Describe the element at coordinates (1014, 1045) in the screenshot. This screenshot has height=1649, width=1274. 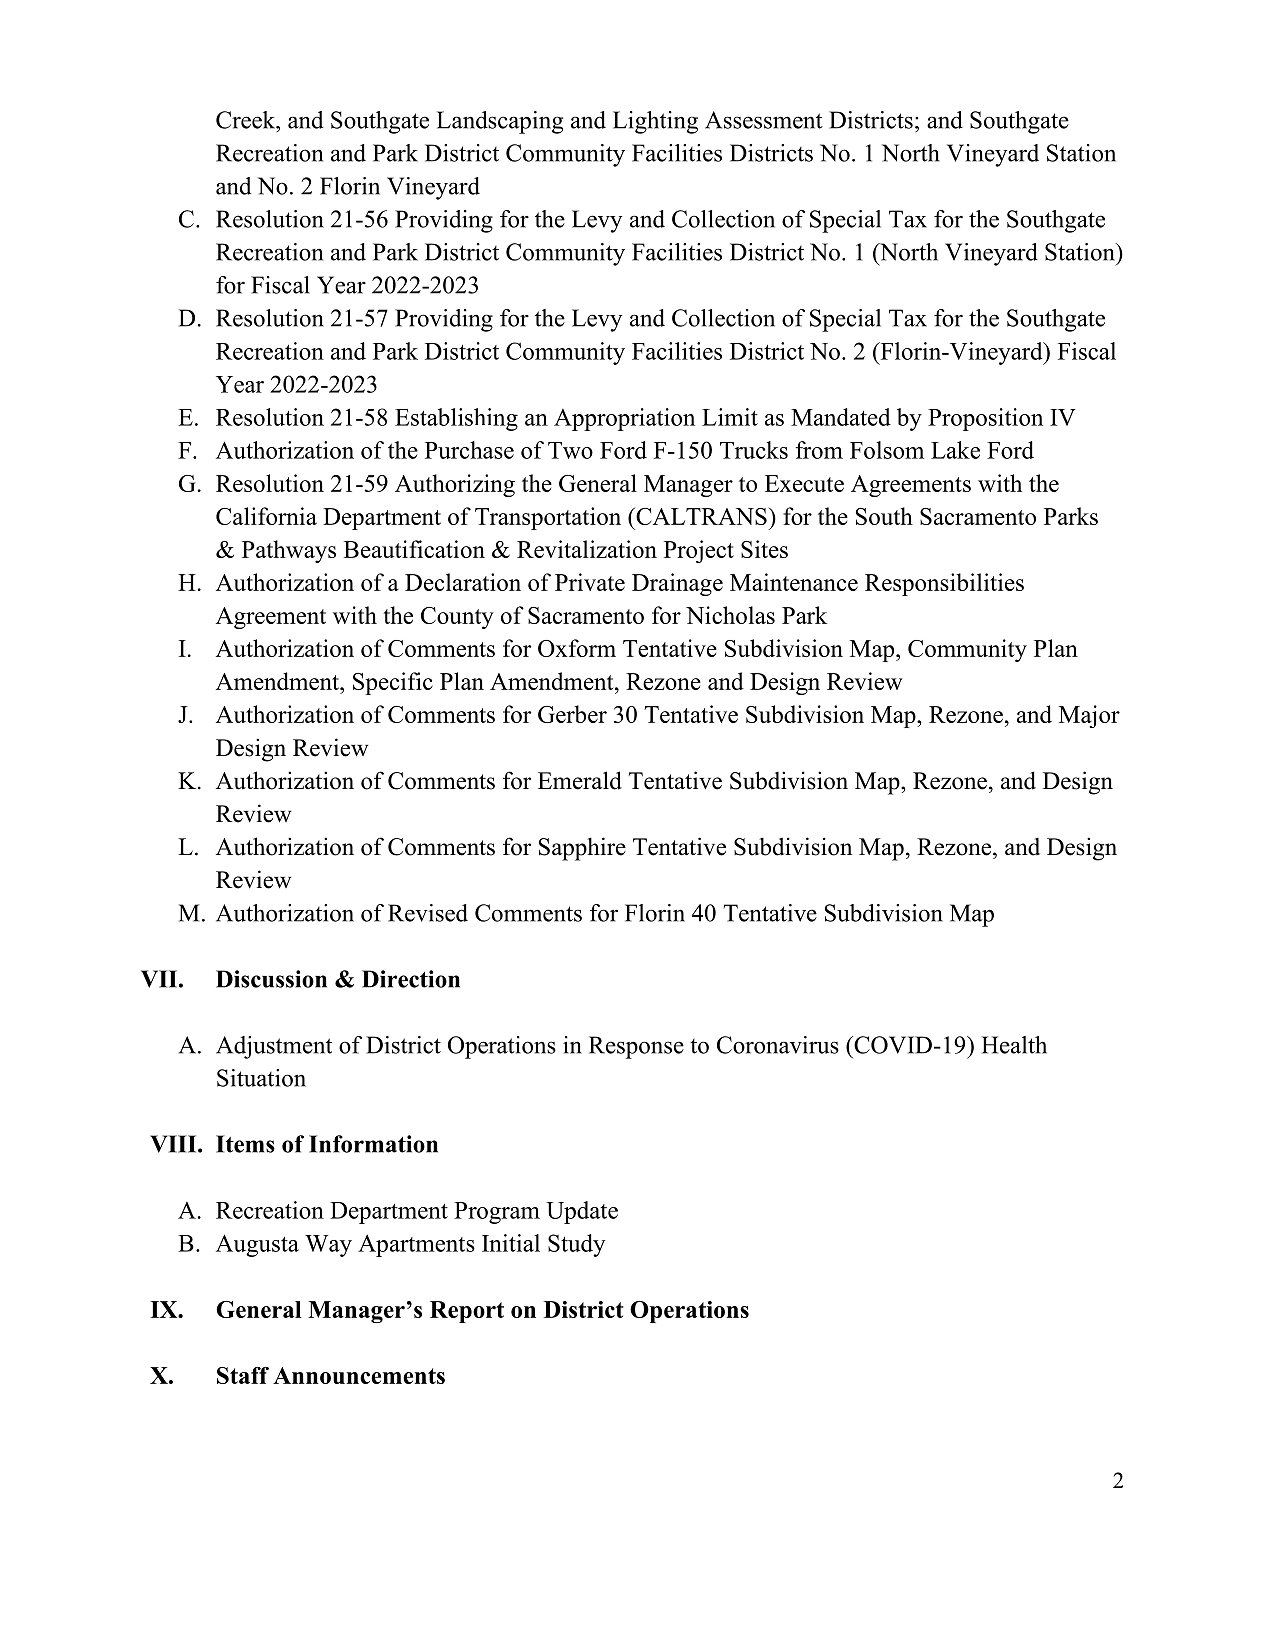
I see `Health` at that location.
